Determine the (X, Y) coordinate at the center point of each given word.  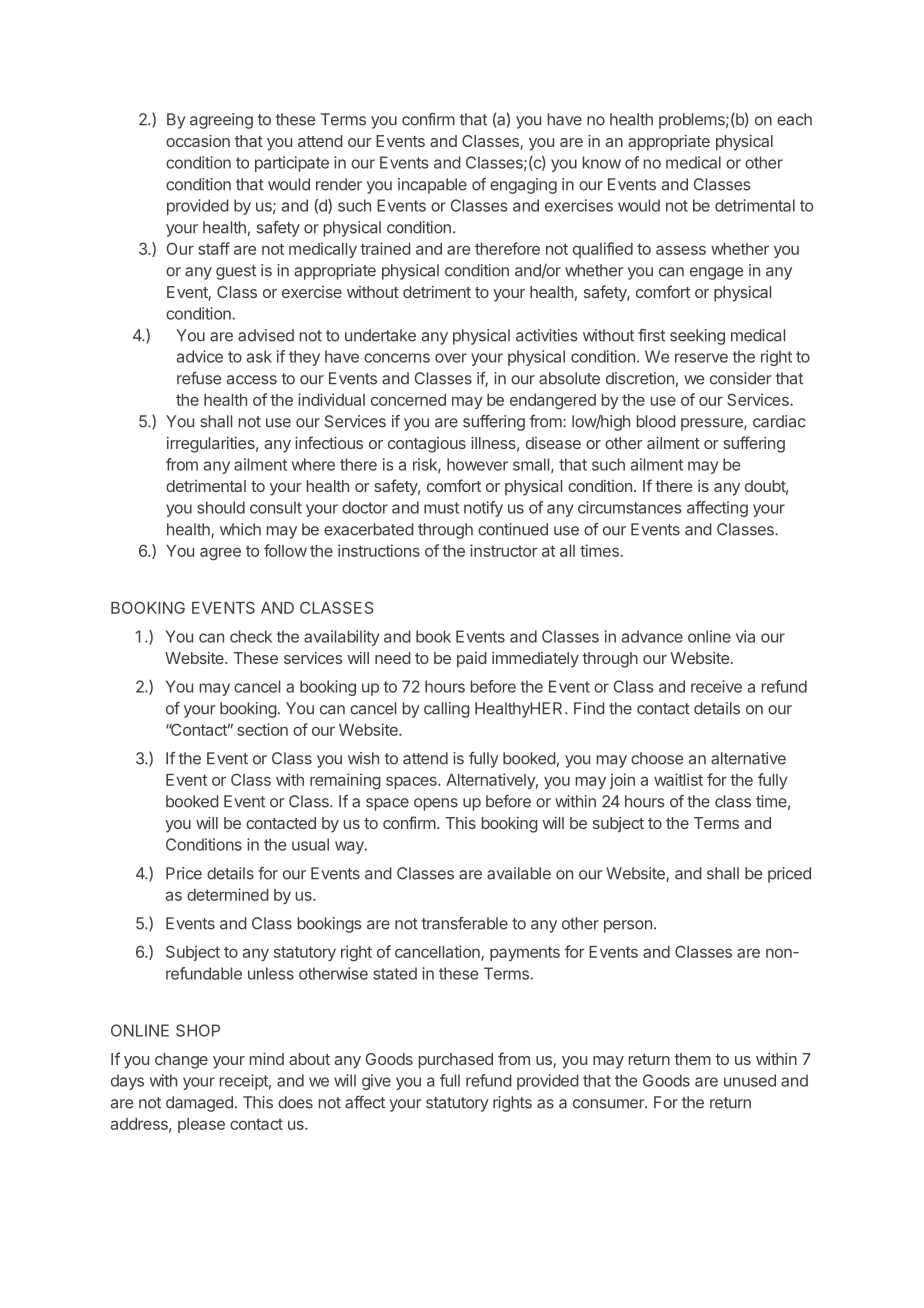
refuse (199, 378)
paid (472, 660)
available (519, 873)
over (451, 358)
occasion (198, 141)
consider (740, 378)
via (745, 636)
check (251, 636)
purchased (456, 1061)
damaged (199, 1104)
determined (228, 894)
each (794, 119)
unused (750, 1080)
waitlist (678, 779)
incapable (432, 186)
